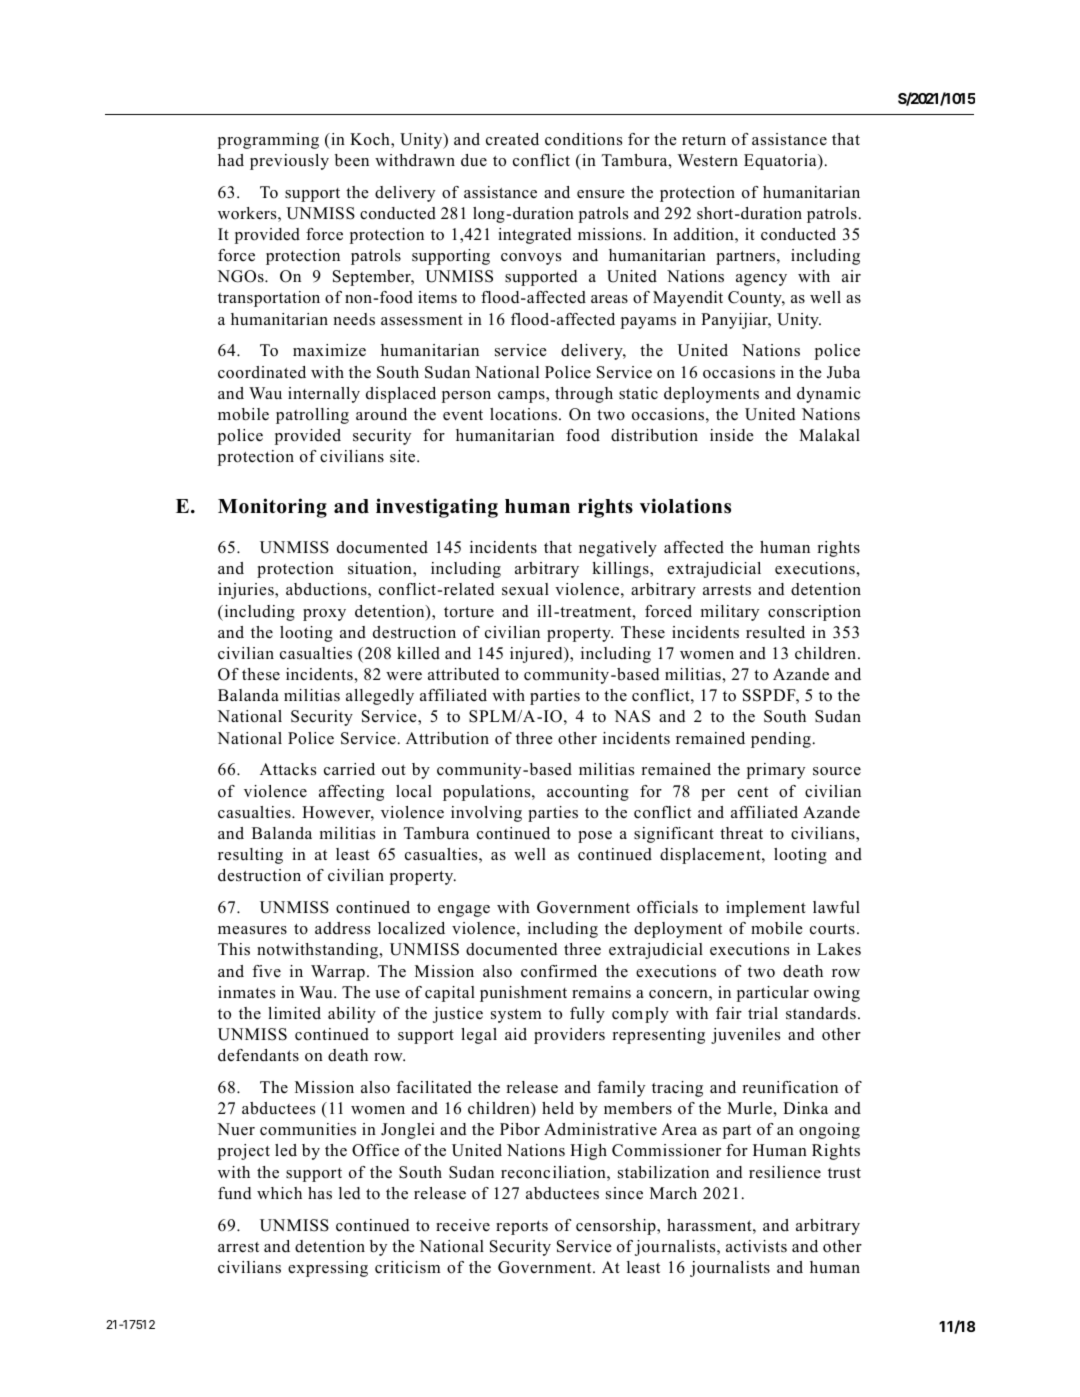 The width and height of the screenshot is (1080, 1397). Describe the element at coordinates (289, 162) in the screenshot. I see `previously` at that location.
